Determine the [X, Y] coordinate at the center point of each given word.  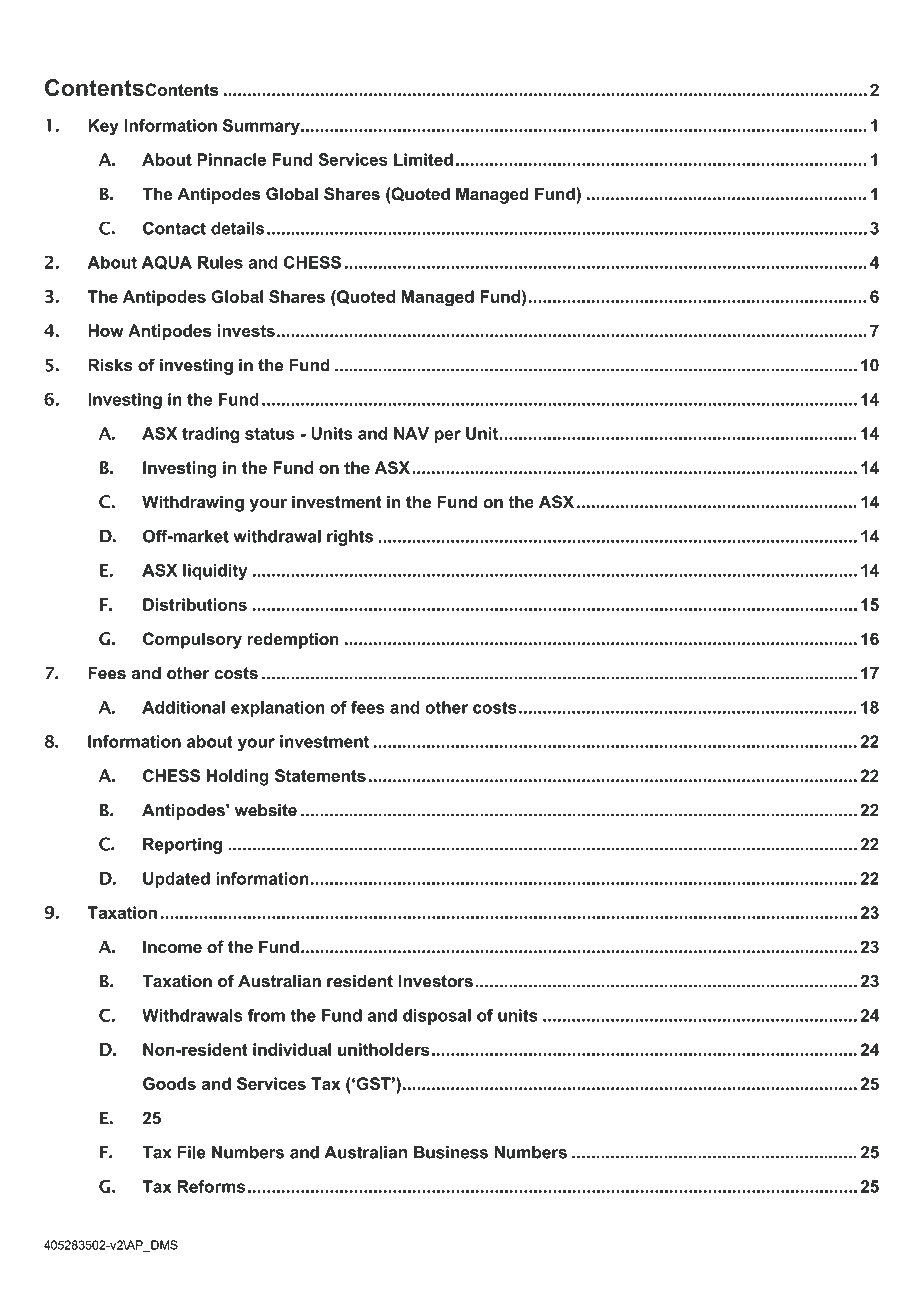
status [270, 434]
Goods [169, 1083]
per [448, 436]
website [266, 810]
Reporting [182, 846]
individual [292, 1049]
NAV [411, 433]
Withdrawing [193, 503]
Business [451, 1152]
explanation [278, 709]
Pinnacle [231, 159]
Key [103, 127]
